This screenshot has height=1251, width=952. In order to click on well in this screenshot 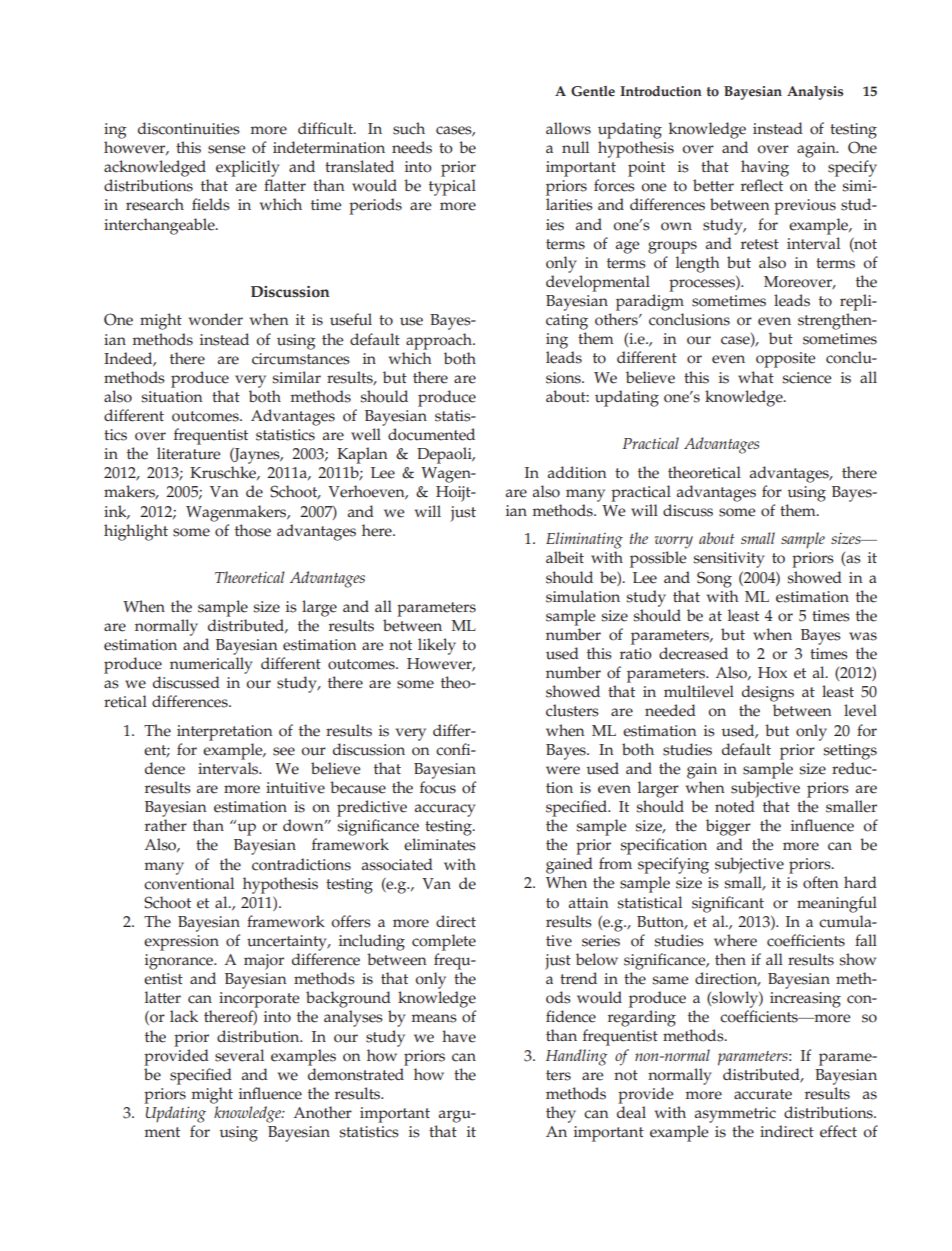, I will do `click(366, 434)`.
